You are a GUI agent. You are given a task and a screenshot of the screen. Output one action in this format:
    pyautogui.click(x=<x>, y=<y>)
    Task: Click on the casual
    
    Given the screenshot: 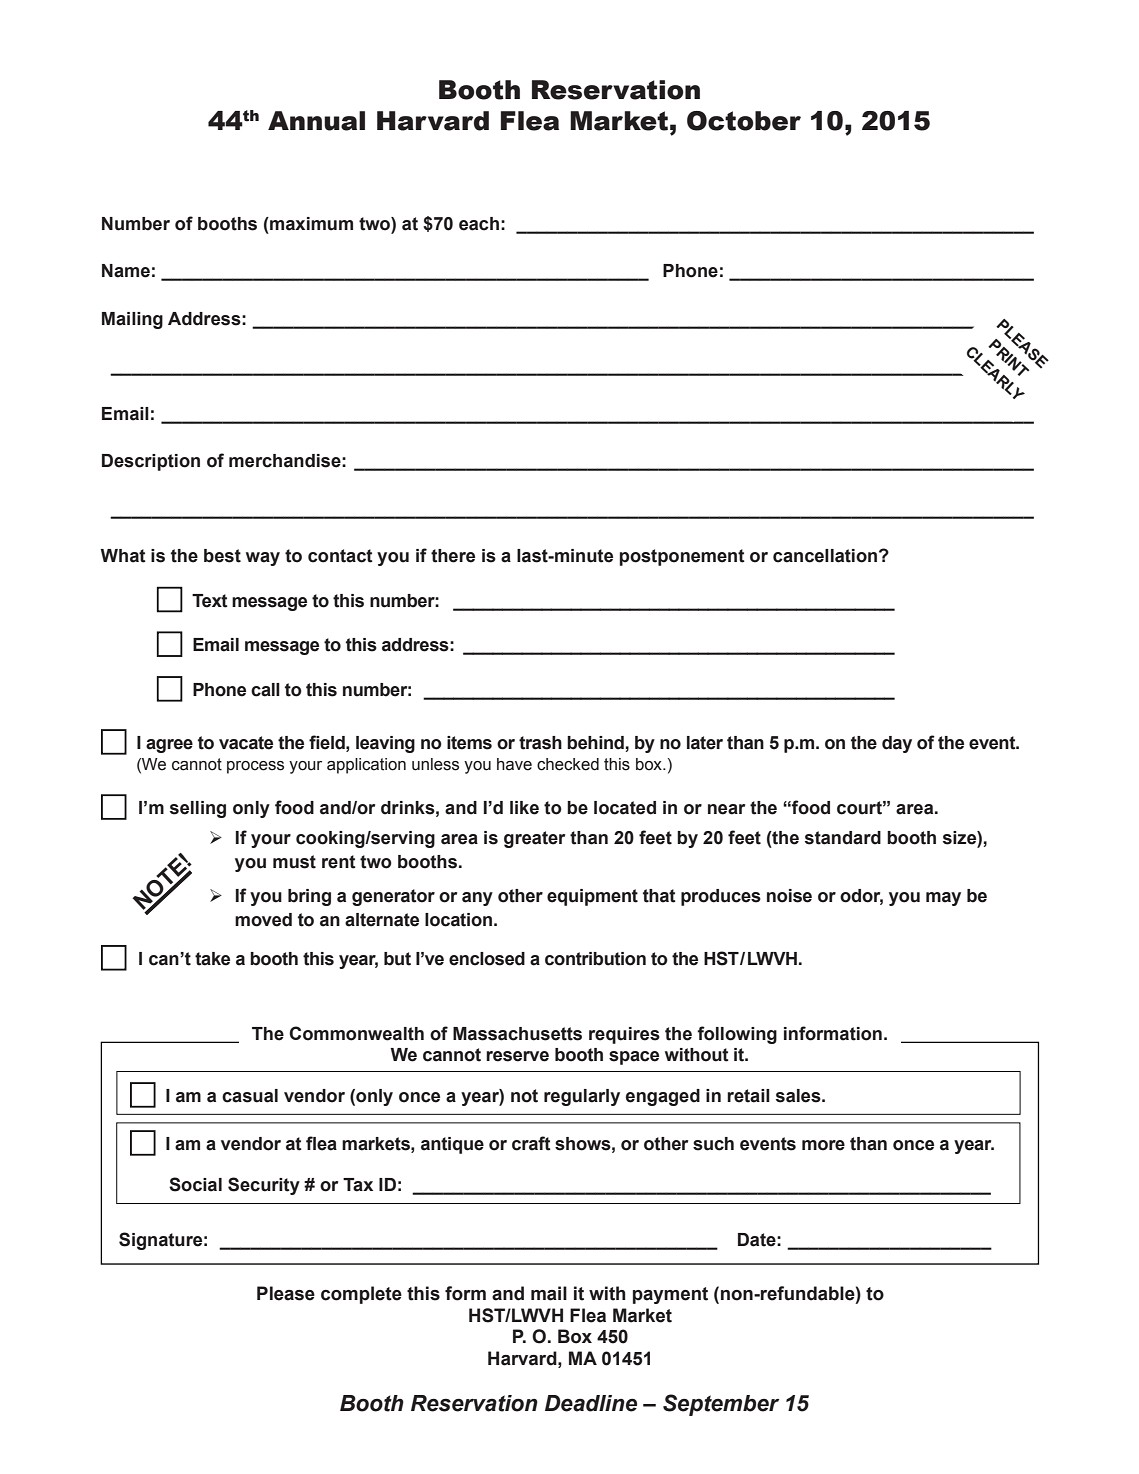 What is the action you would take?
    pyautogui.click(x=250, y=1096)
